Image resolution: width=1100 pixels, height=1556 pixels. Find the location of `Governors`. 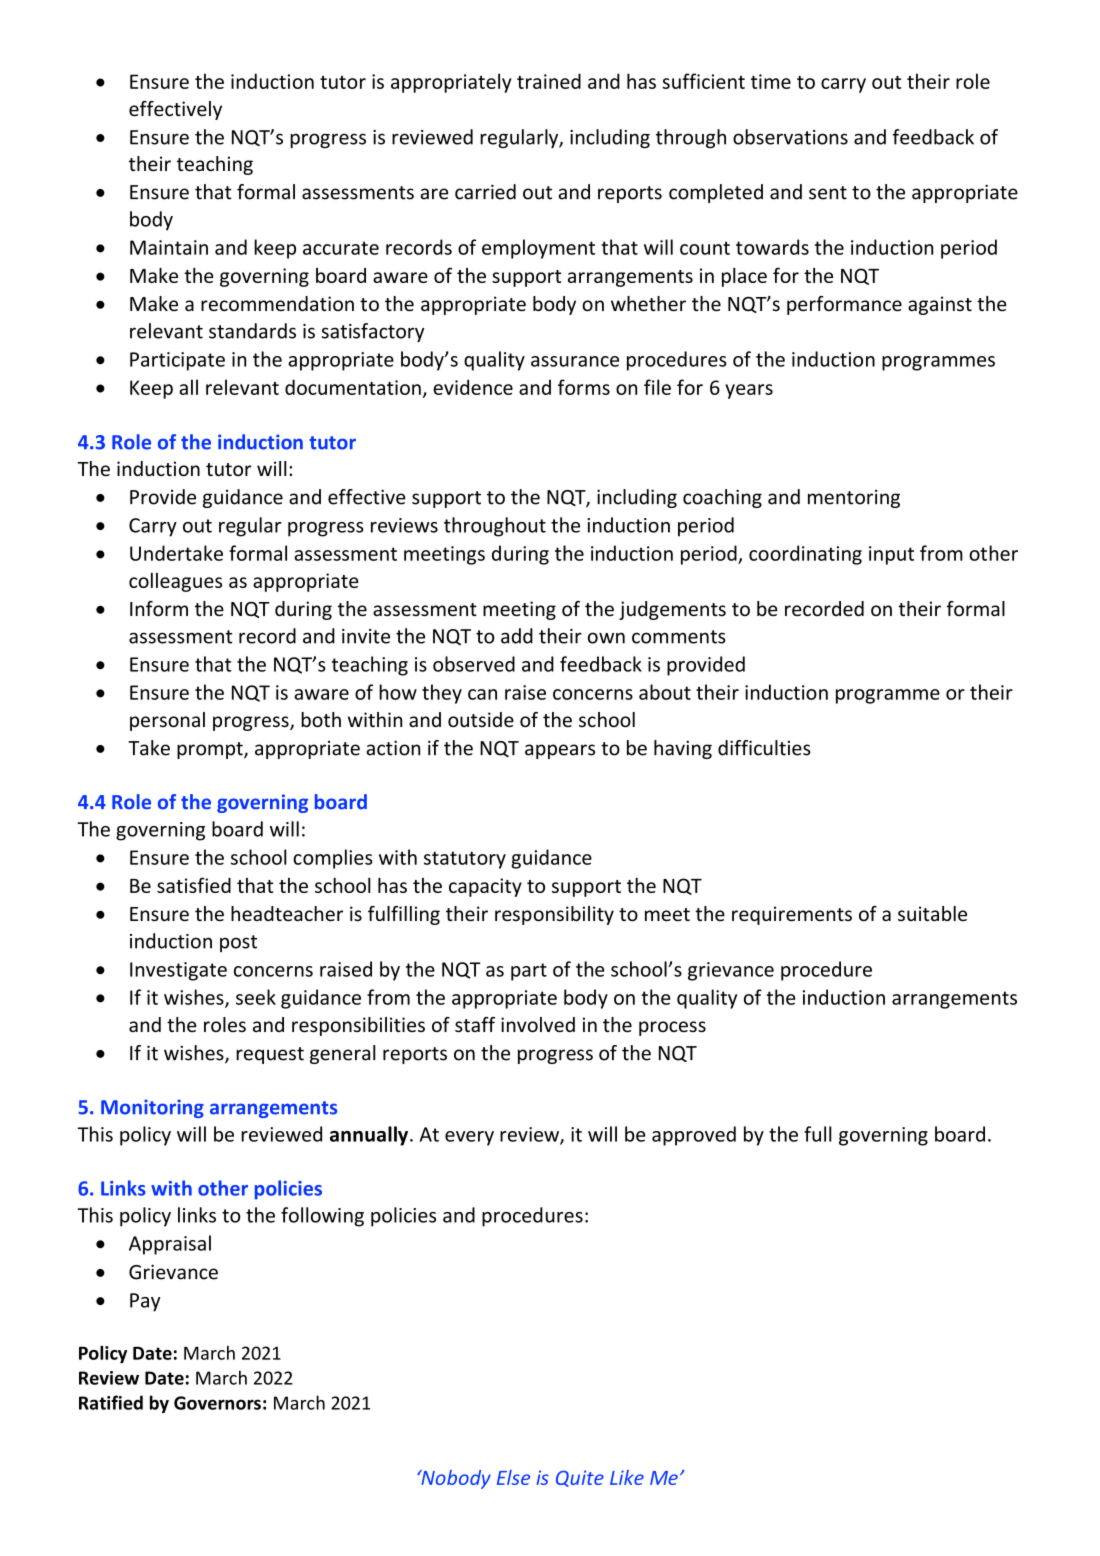

Governors is located at coordinates (217, 1403).
